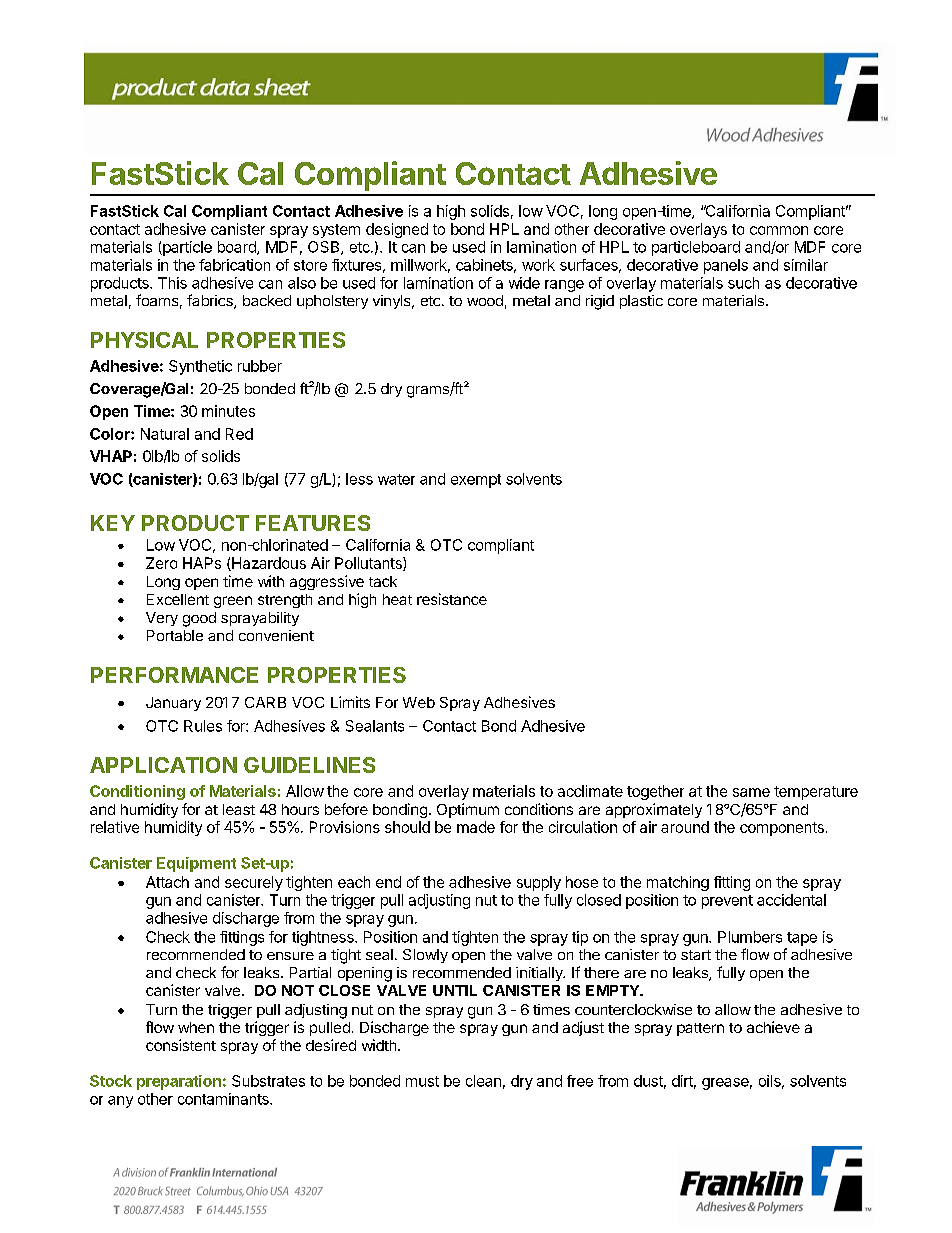 This screenshot has height=1233, width=952. I want to click on Zero, so click(161, 563).
